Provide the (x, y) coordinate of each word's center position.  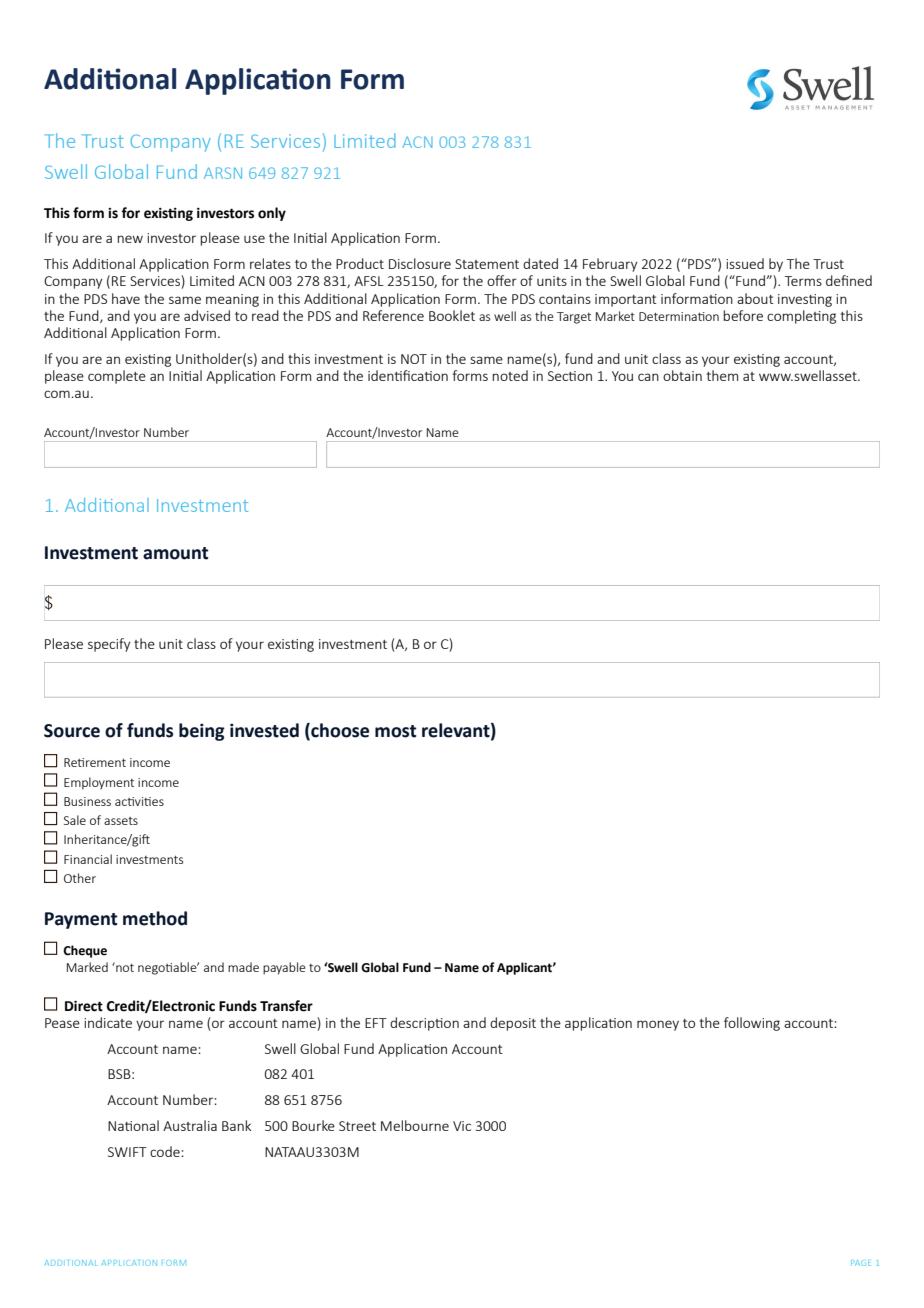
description (424, 1024)
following (752, 1024)
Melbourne (415, 1125)
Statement (487, 264)
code (166, 1151)
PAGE (861, 1263)
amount (176, 553)
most (396, 731)
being (202, 732)
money (658, 1025)
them (722, 375)
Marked (87, 967)
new (130, 239)
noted (510, 375)
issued (745, 263)
